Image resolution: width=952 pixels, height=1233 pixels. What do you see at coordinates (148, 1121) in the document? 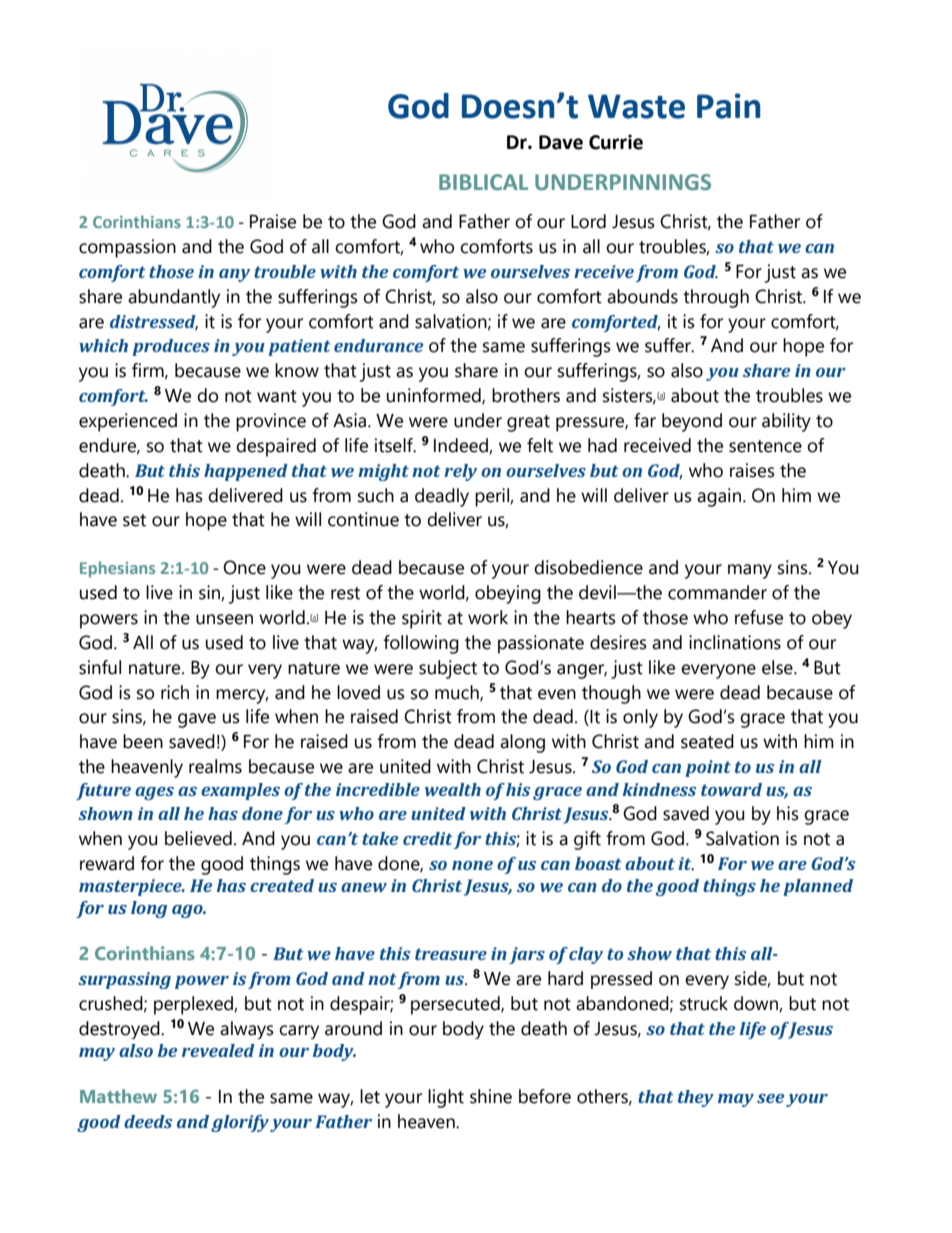
I see `deeds` at bounding box center [148, 1121].
